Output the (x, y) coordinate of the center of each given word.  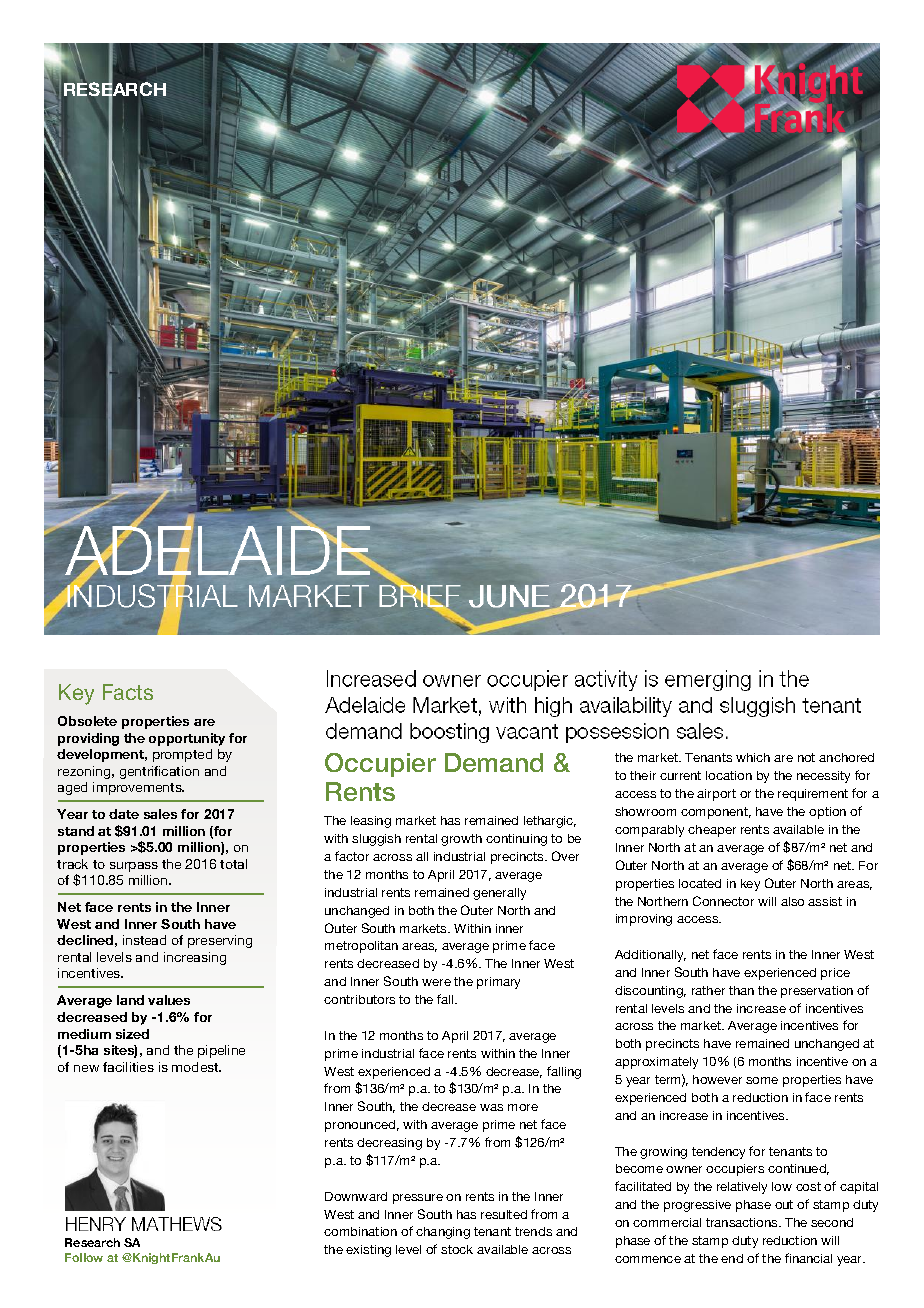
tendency (718, 1153)
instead (144, 940)
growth (461, 840)
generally (499, 894)
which (753, 757)
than (741, 990)
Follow (84, 1257)
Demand (494, 762)
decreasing (389, 1144)
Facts (128, 692)
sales (160, 814)
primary (498, 983)
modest (196, 1067)
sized (132, 1034)
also (792, 901)
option (827, 813)
